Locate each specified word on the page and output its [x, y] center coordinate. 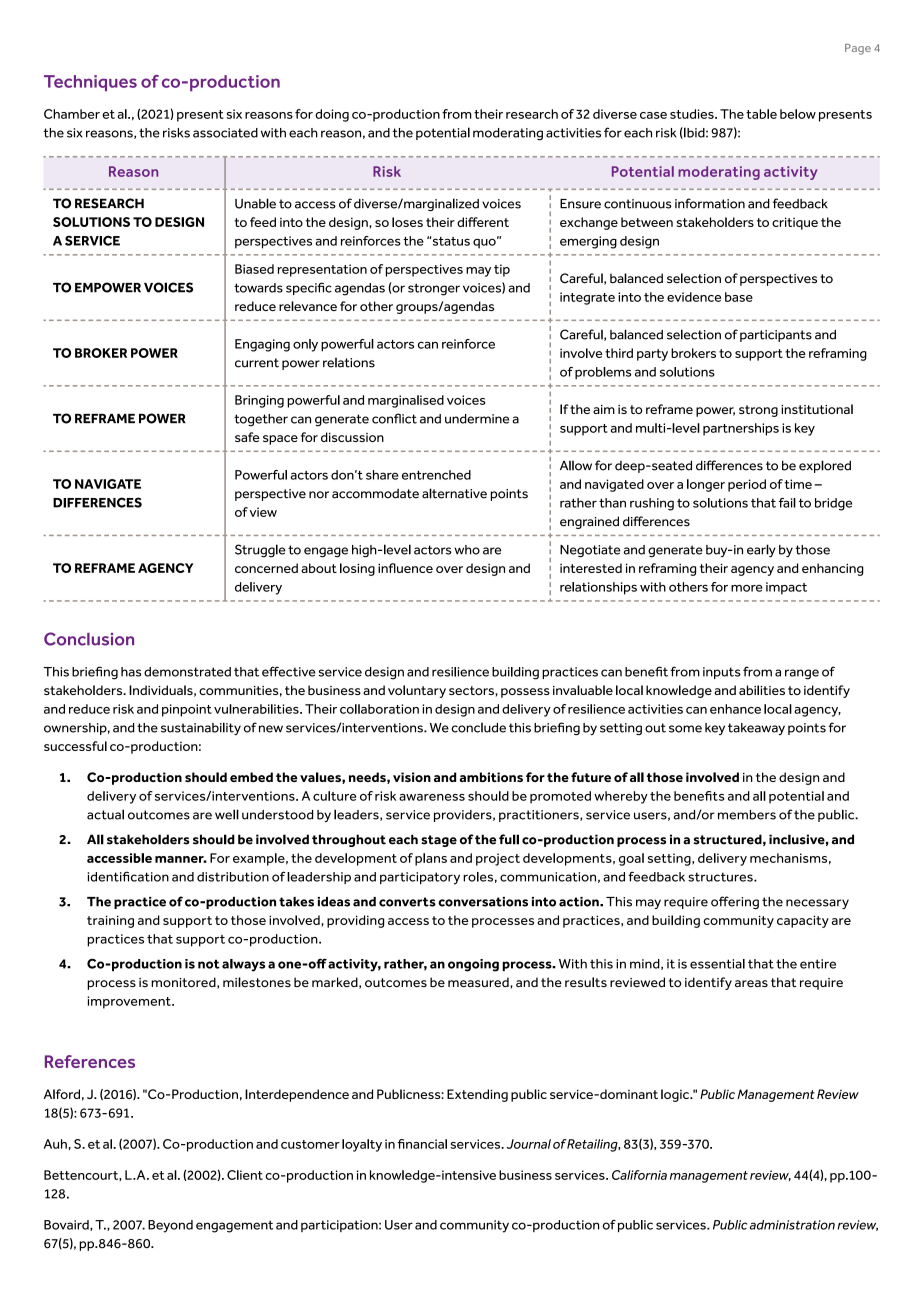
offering [735, 902]
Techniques [90, 83]
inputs [722, 673]
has [131, 672]
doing [332, 115]
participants [776, 336]
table [761, 114]
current [257, 363]
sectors [472, 690]
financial [422, 1144]
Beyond [170, 1226]
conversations [483, 902]
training [110, 921]
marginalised [406, 401]
